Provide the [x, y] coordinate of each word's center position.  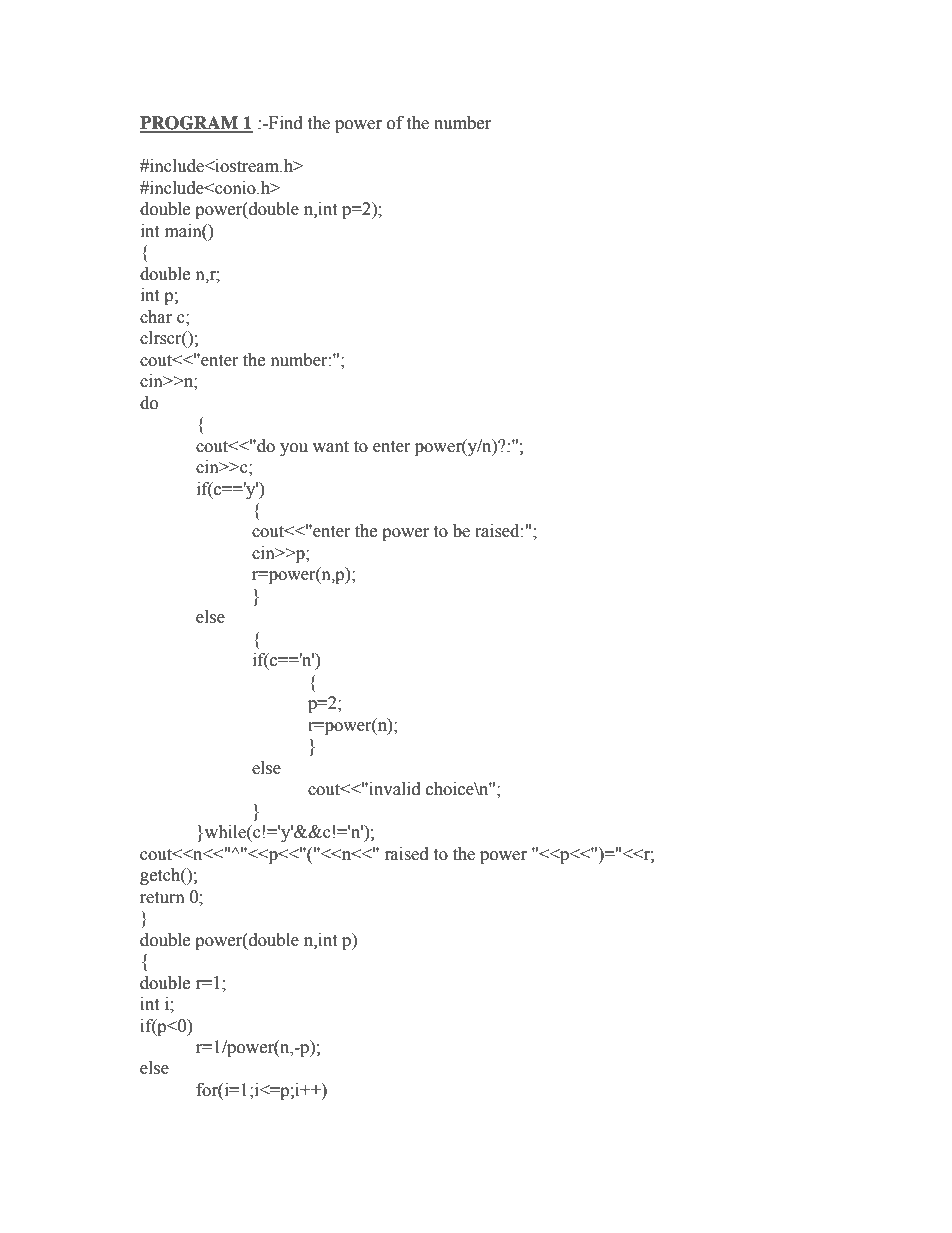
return [162, 898]
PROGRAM [190, 124]
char [156, 317]
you [294, 449]
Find [284, 123]
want [331, 447]
